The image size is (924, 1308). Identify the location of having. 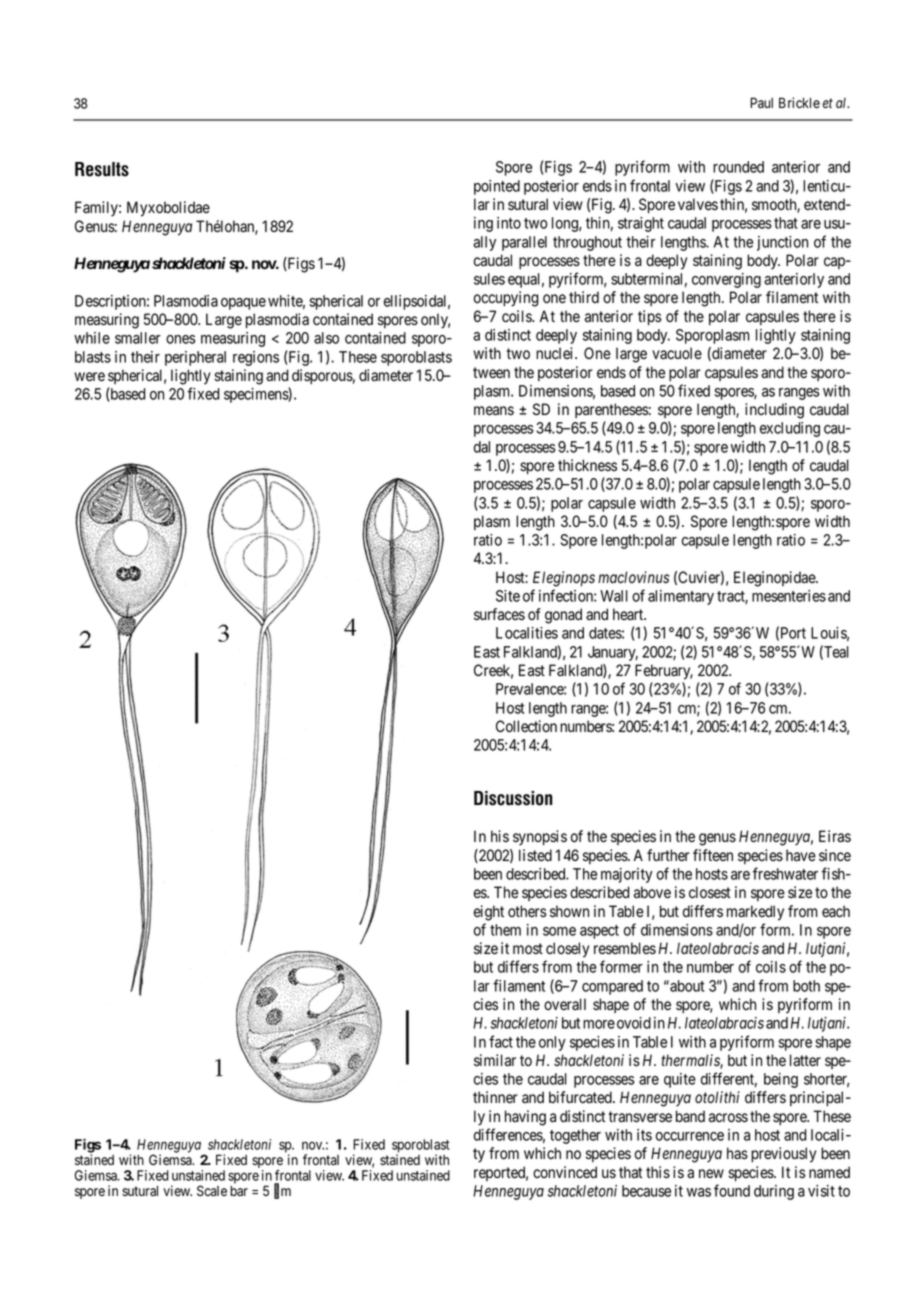
(525, 1118).
